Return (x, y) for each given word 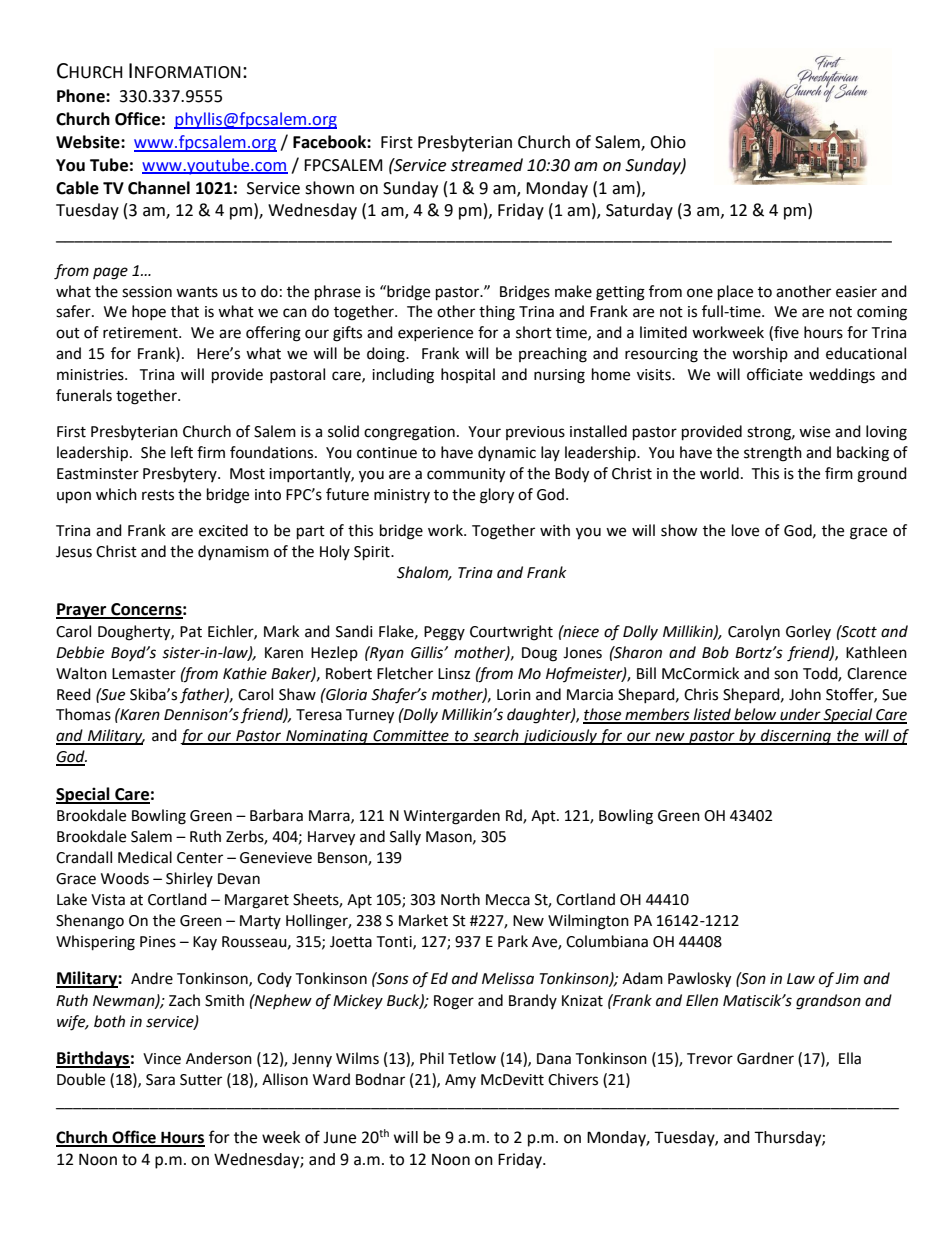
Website (89, 142)
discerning (796, 737)
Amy (460, 1081)
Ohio (668, 142)
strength (773, 454)
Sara (160, 1080)
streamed (487, 165)
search (496, 736)
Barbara (276, 815)
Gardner (765, 1058)
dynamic (507, 453)
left (182, 452)
